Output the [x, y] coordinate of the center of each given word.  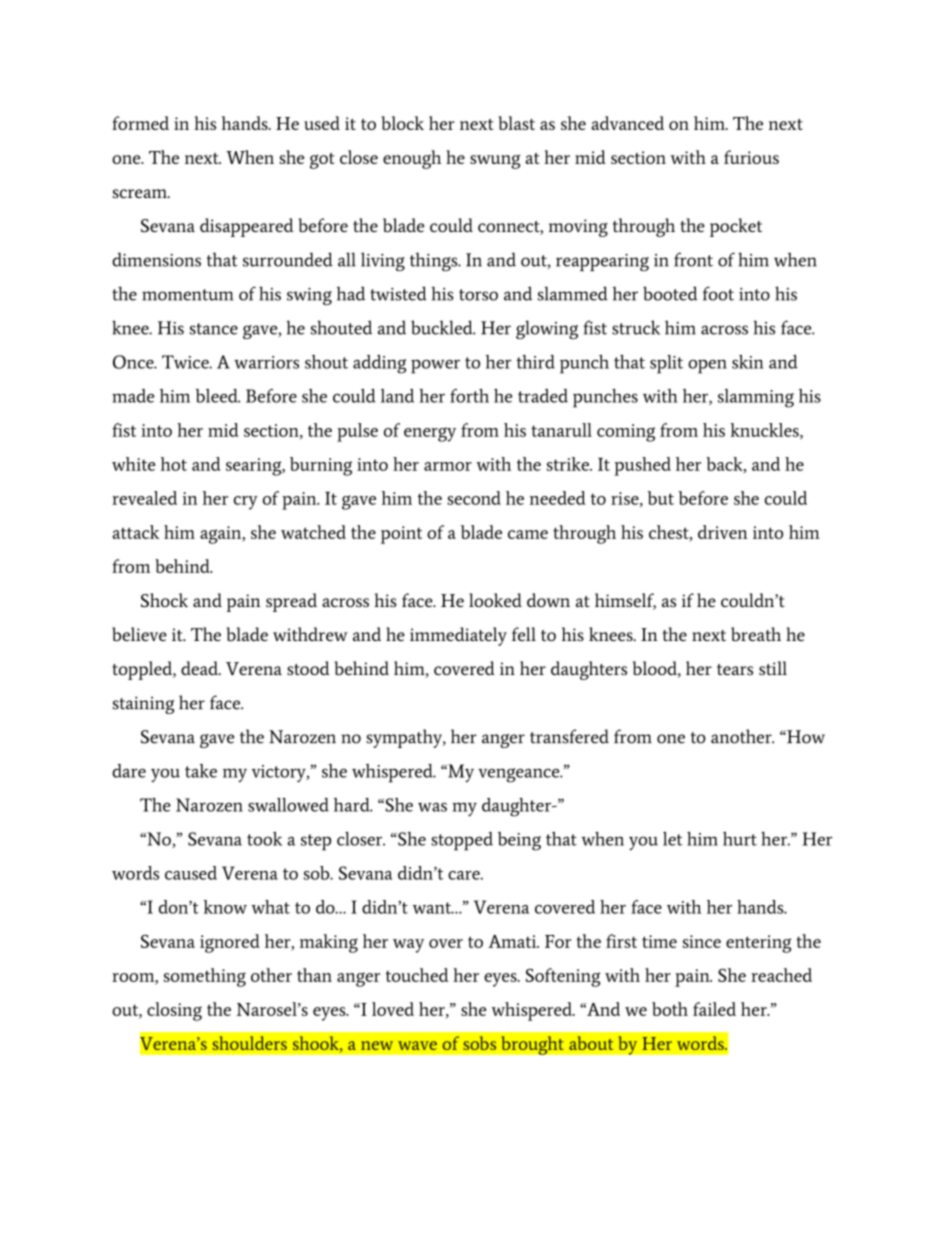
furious [751, 157]
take [201, 771]
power [435, 367]
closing [174, 1011]
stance [214, 329]
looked [495, 600]
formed [140, 123]
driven [723, 532]
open [707, 367]
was [432, 807]
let [672, 839]
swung [495, 161]
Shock [164, 600]
